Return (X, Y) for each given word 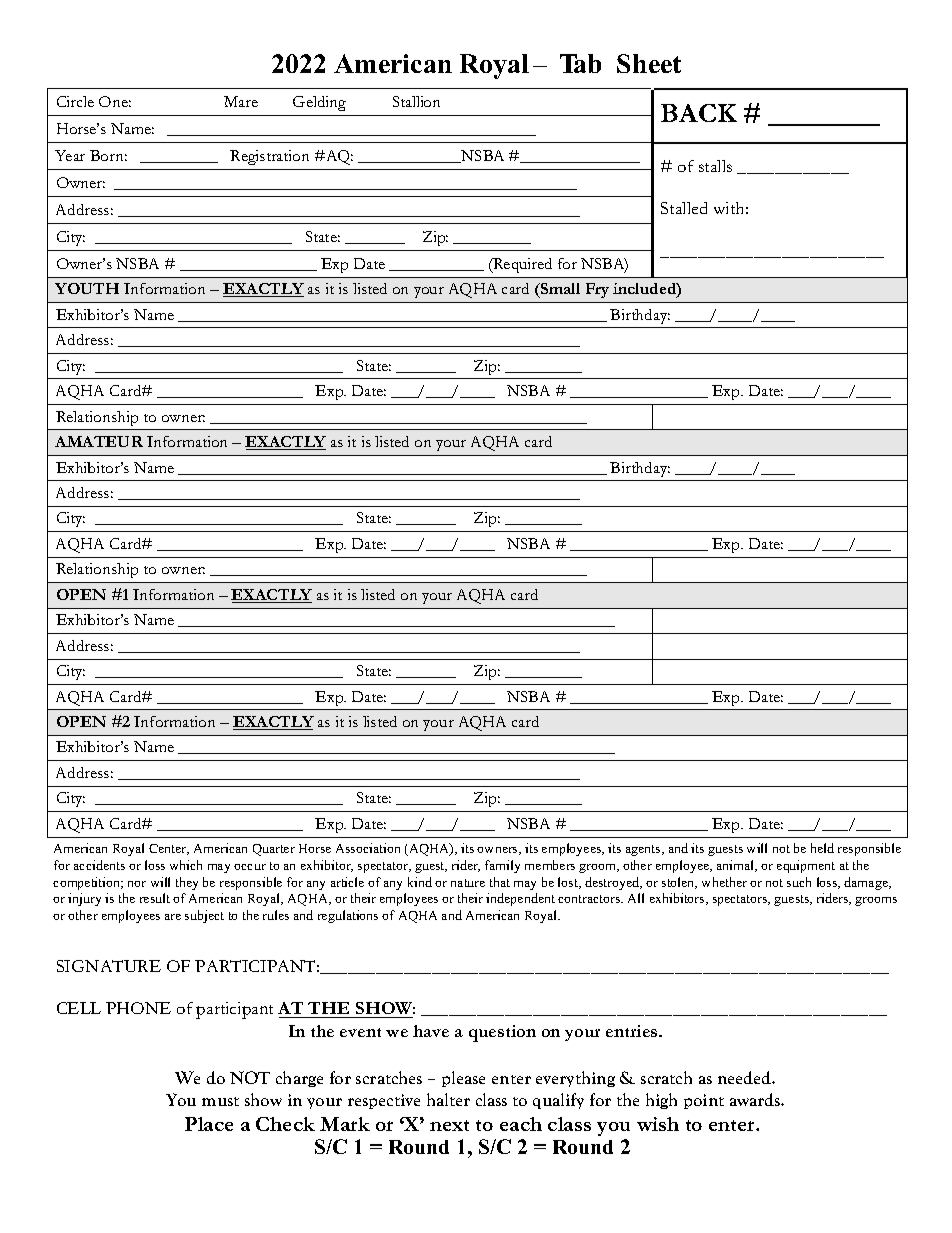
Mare (241, 101)
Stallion (416, 101)
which (186, 865)
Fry (597, 290)
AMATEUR (99, 441)
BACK (699, 113)
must (220, 1101)
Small (559, 288)
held (822, 848)
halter (448, 1099)
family (502, 866)
